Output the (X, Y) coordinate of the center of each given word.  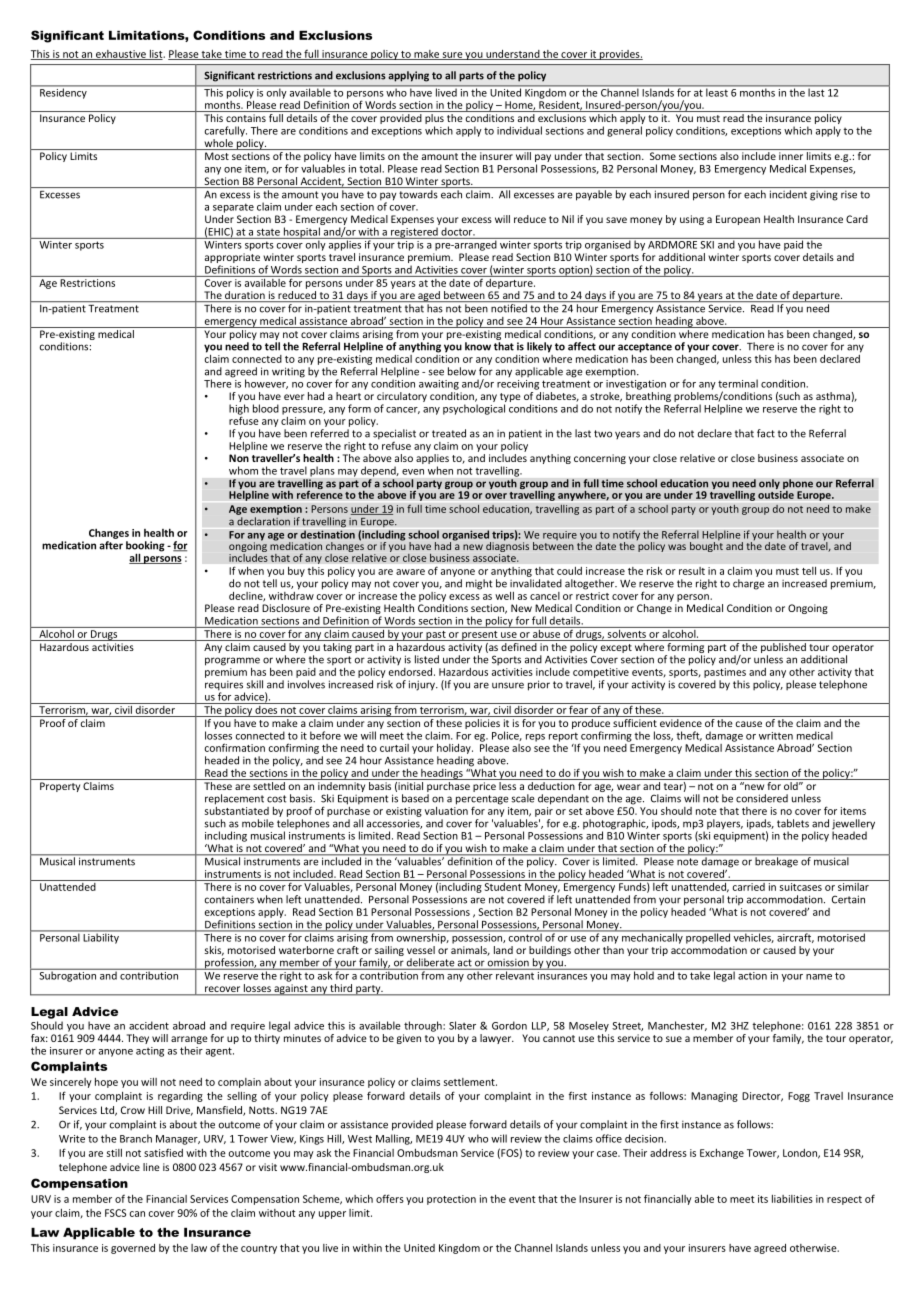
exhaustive (121, 55)
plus (434, 117)
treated (449, 433)
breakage (776, 861)
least (717, 91)
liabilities (792, 1199)
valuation (446, 809)
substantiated (237, 809)
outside (776, 493)
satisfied (163, 1152)
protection (451, 1200)
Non (239, 458)
